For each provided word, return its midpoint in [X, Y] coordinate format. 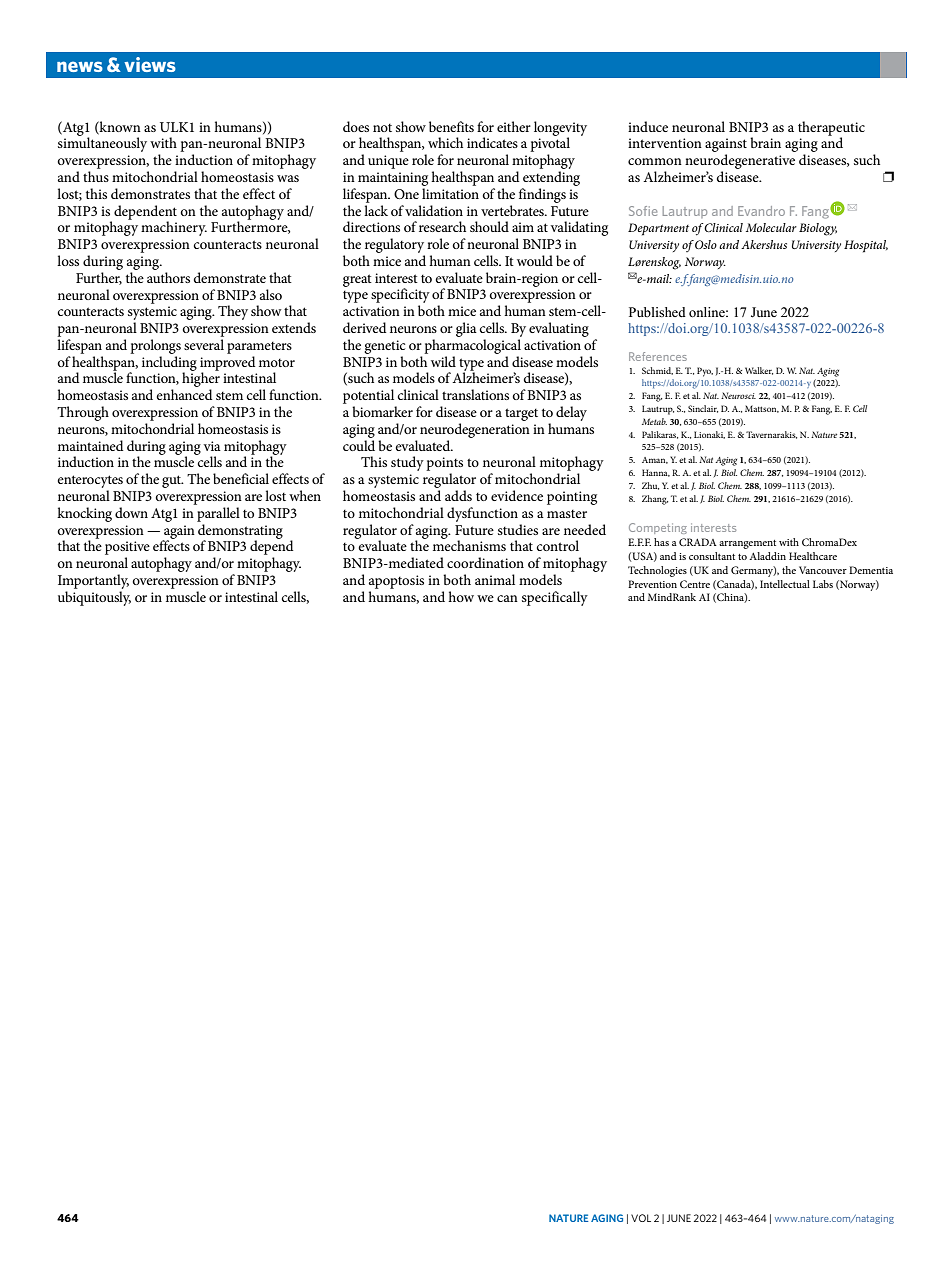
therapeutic [831, 129]
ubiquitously [94, 598]
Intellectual [785, 584]
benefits [451, 126]
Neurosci [738, 395]
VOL [641, 1218]
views [150, 64]
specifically [555, 598]
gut [173, 481]
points [444, 464]
